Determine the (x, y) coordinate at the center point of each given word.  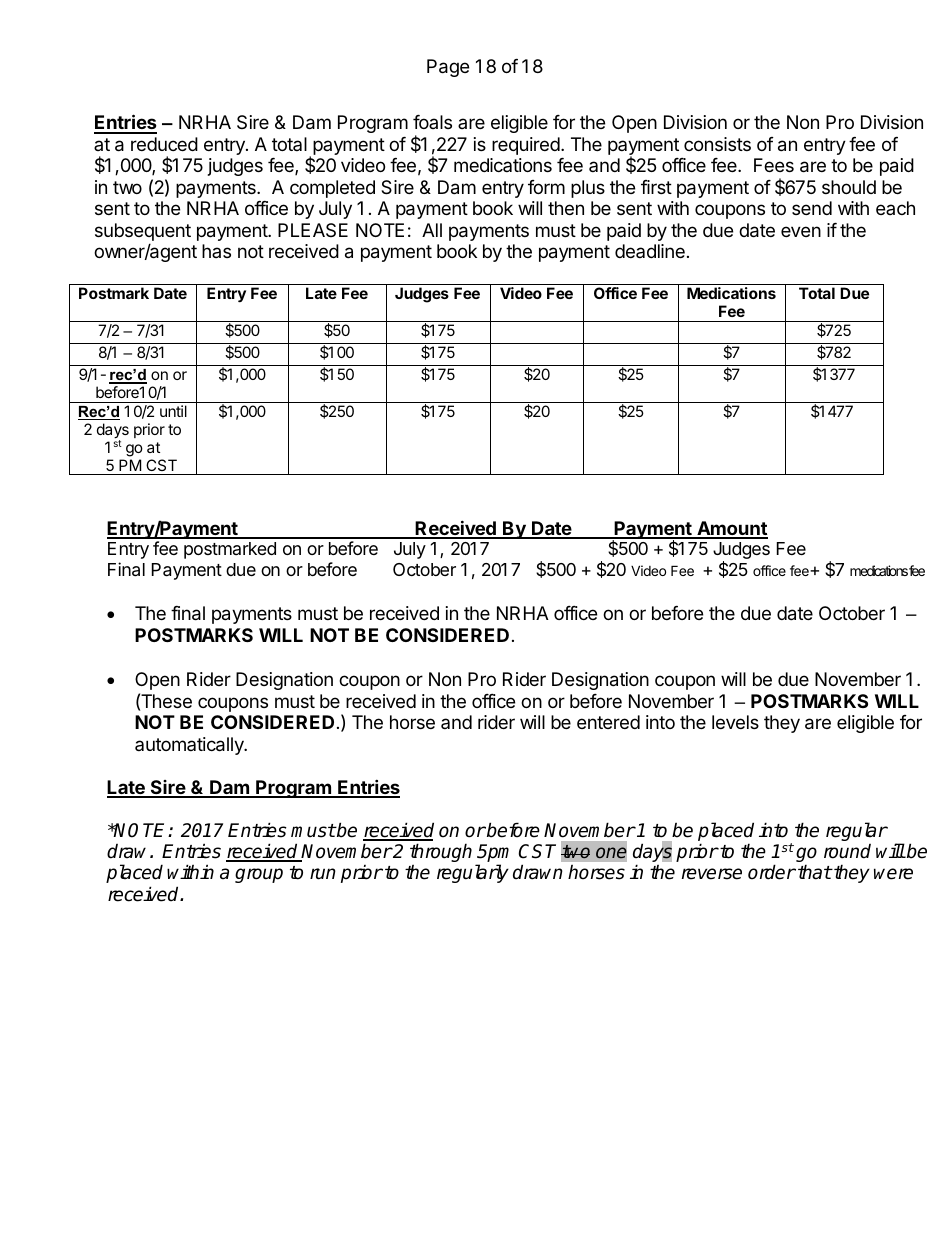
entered (608, 722)
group (259, 875)
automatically (190, 746)
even (801, 231)
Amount (731, 529)
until (173, 411)
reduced (164, 144)
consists (717, 144)
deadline (650, 251)
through (441, 852)
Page (448, 68)
